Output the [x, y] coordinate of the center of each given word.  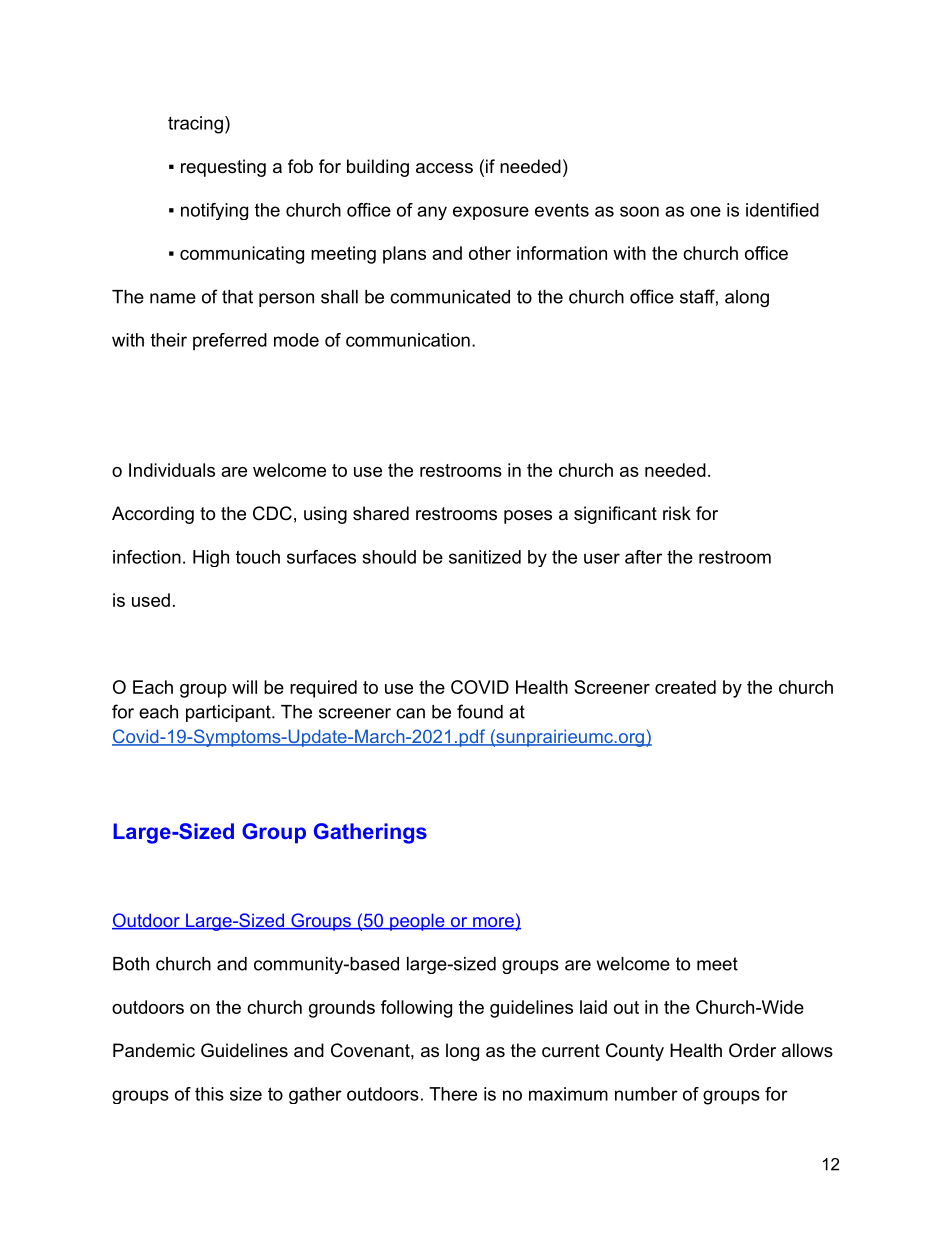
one [705, 211]
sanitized [485, 557]
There [453, 1094]
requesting [223, 168]
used [151, 600]
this [209, 1094]
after [643, 557]
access [444, 168]
